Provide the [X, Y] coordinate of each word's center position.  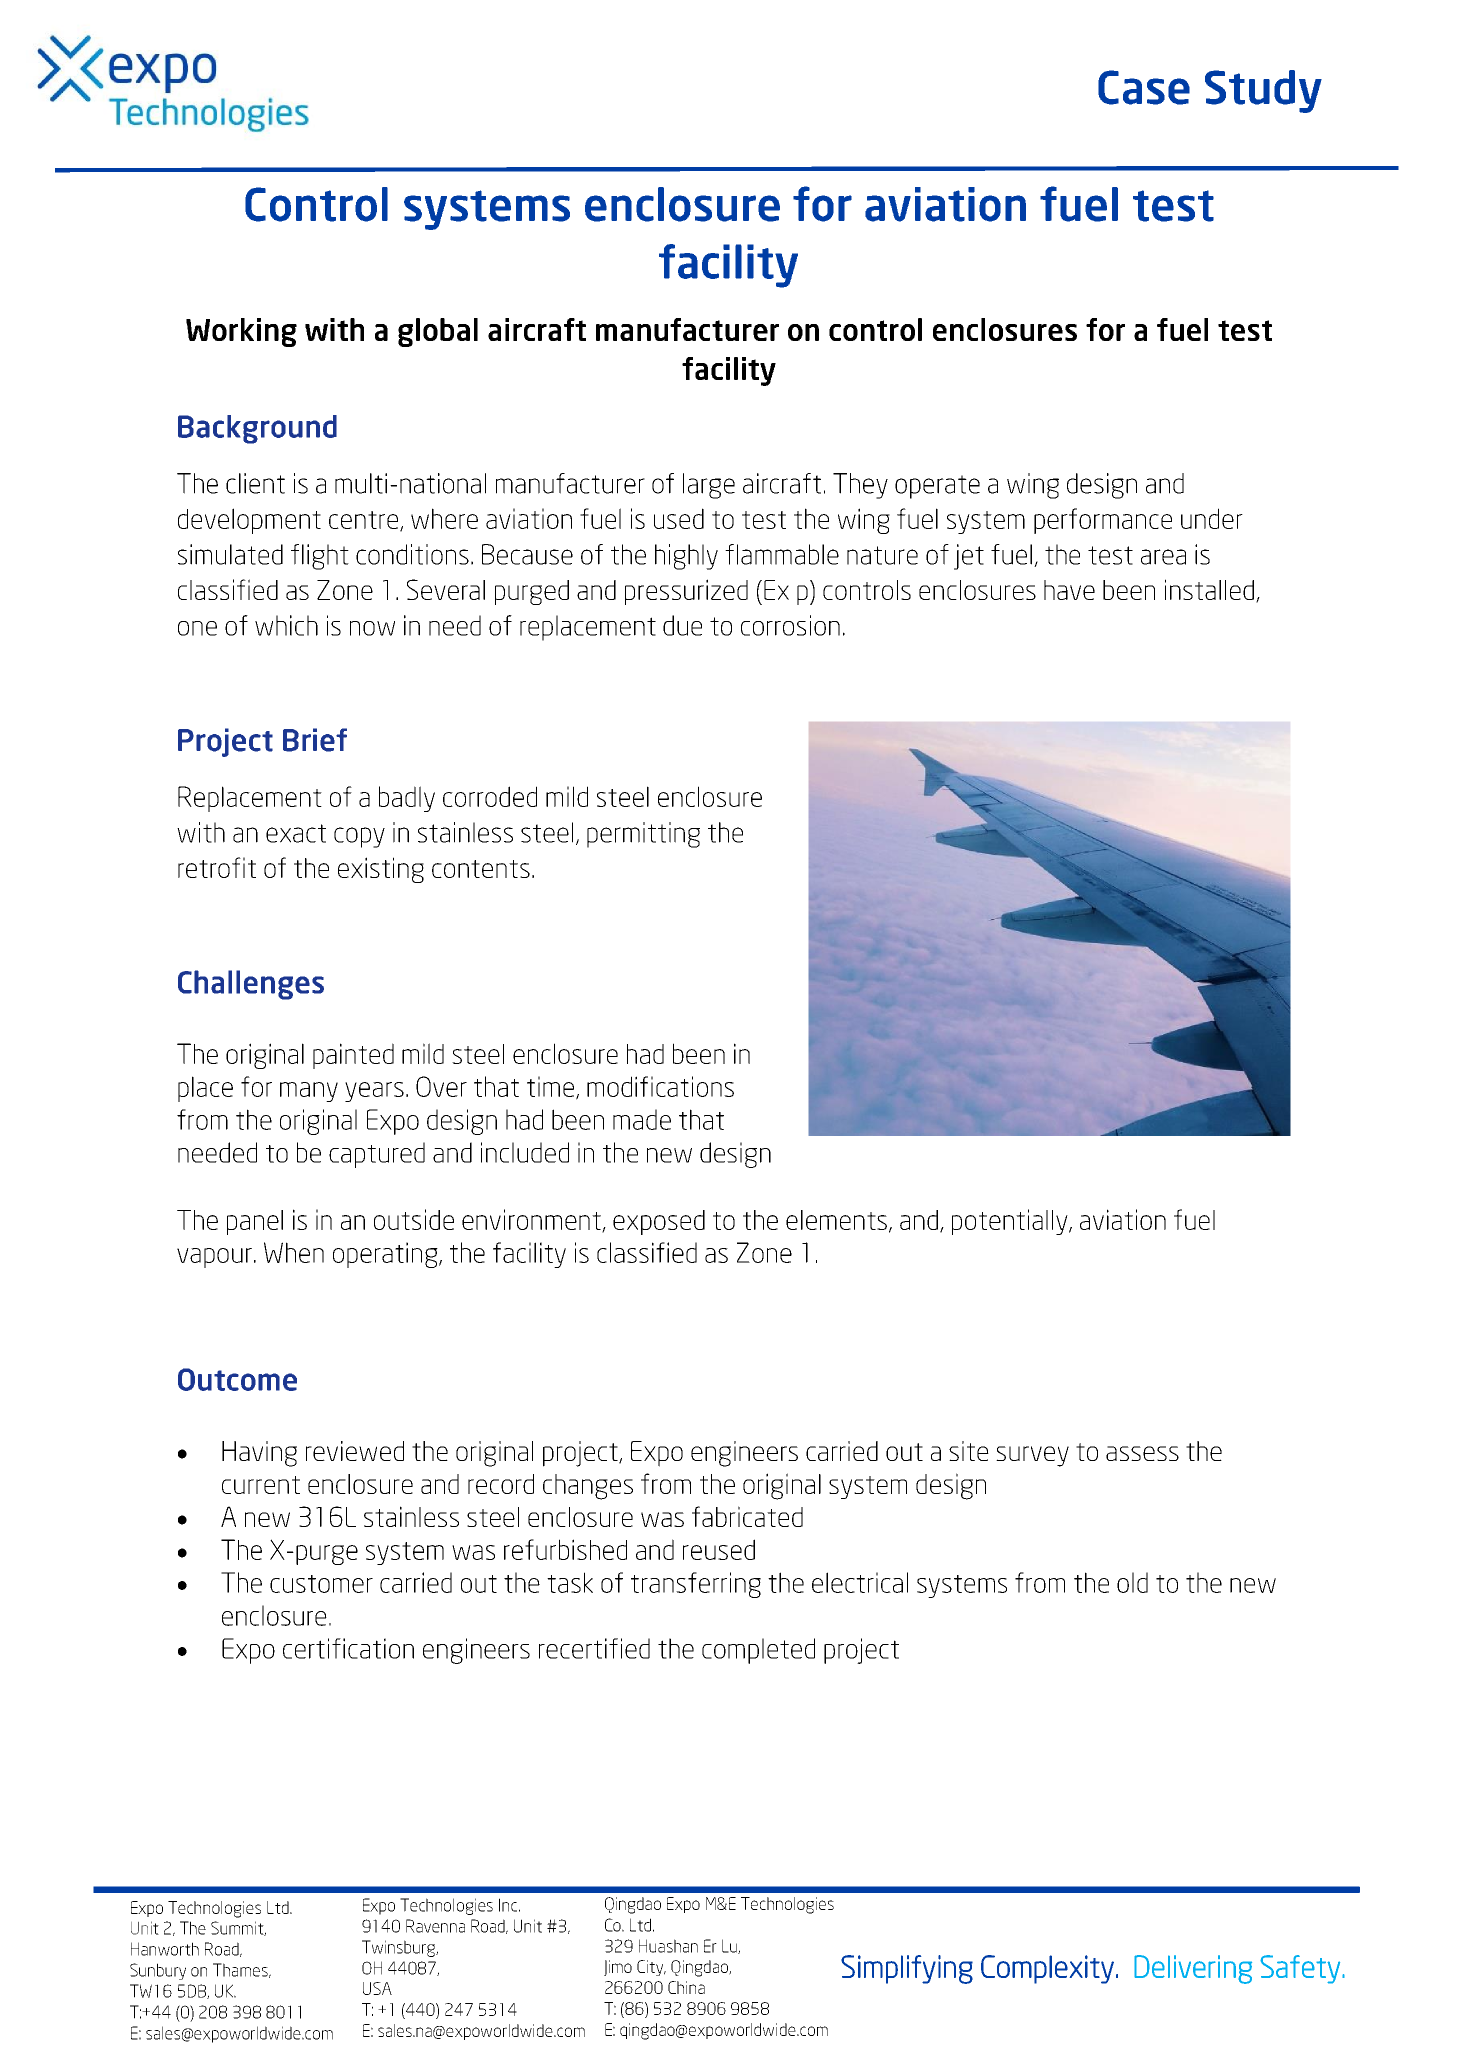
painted [353, 1056]
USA [377, 1988]
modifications [660, 1086]
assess [1142, 1453]
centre [365, 521]
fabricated [747, 1516]
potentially [1011, 1222]
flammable [782, 554]
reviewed [355, 1451]
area [1163, 557]
